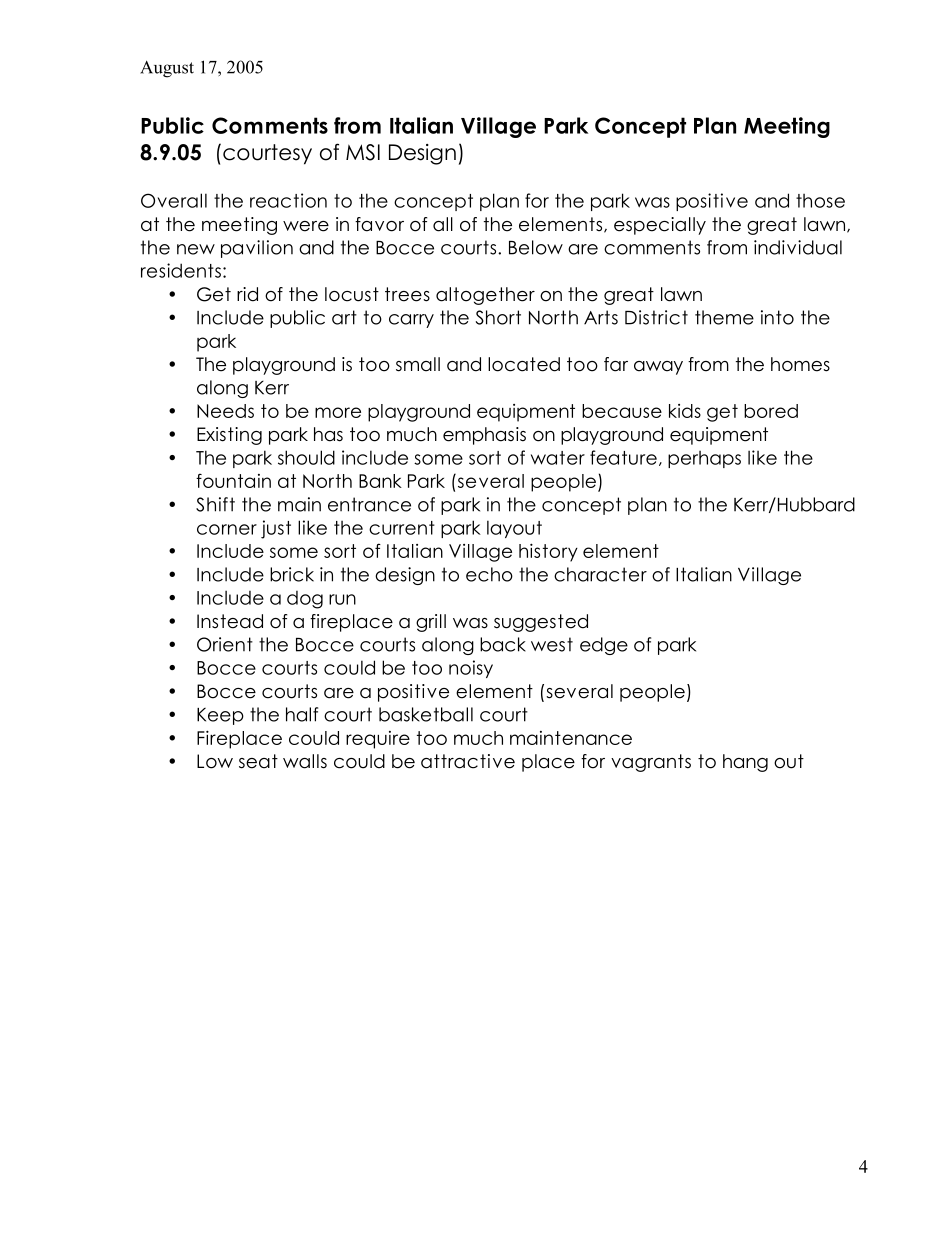 Image resolution: width=952 pixels, height=1233 pixels. Describe the element at coordinates (167, 69) in the page. I see `August` at that location.
